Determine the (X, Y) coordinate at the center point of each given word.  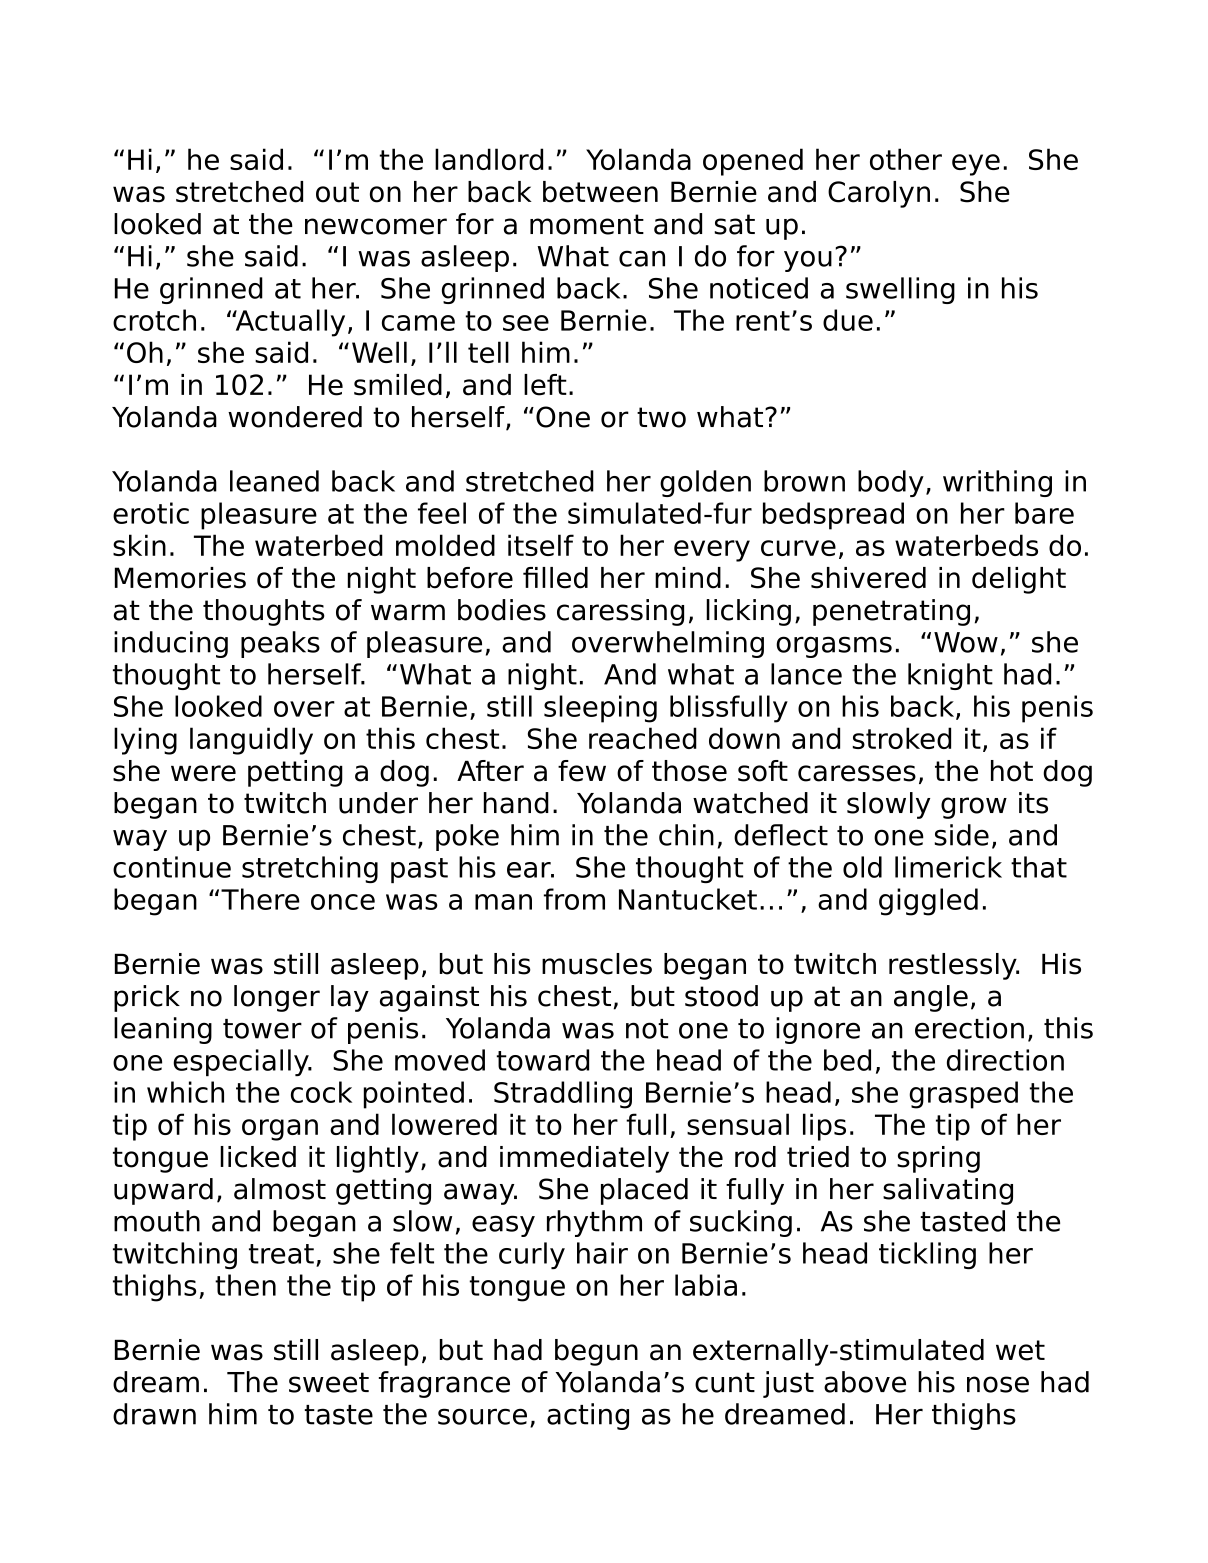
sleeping (600, 709)
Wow (966, 642)
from (574, 899)
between (600, 192)
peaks (280, 644)
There (260, 899)
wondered (295, 417)
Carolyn (879, 194)
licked (258, 1157)
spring (938, 1159)
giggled (928, 902)
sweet (329, 1382)
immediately (584, 1159)
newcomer (376, 226)
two (661, 417)
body (891, 483)
